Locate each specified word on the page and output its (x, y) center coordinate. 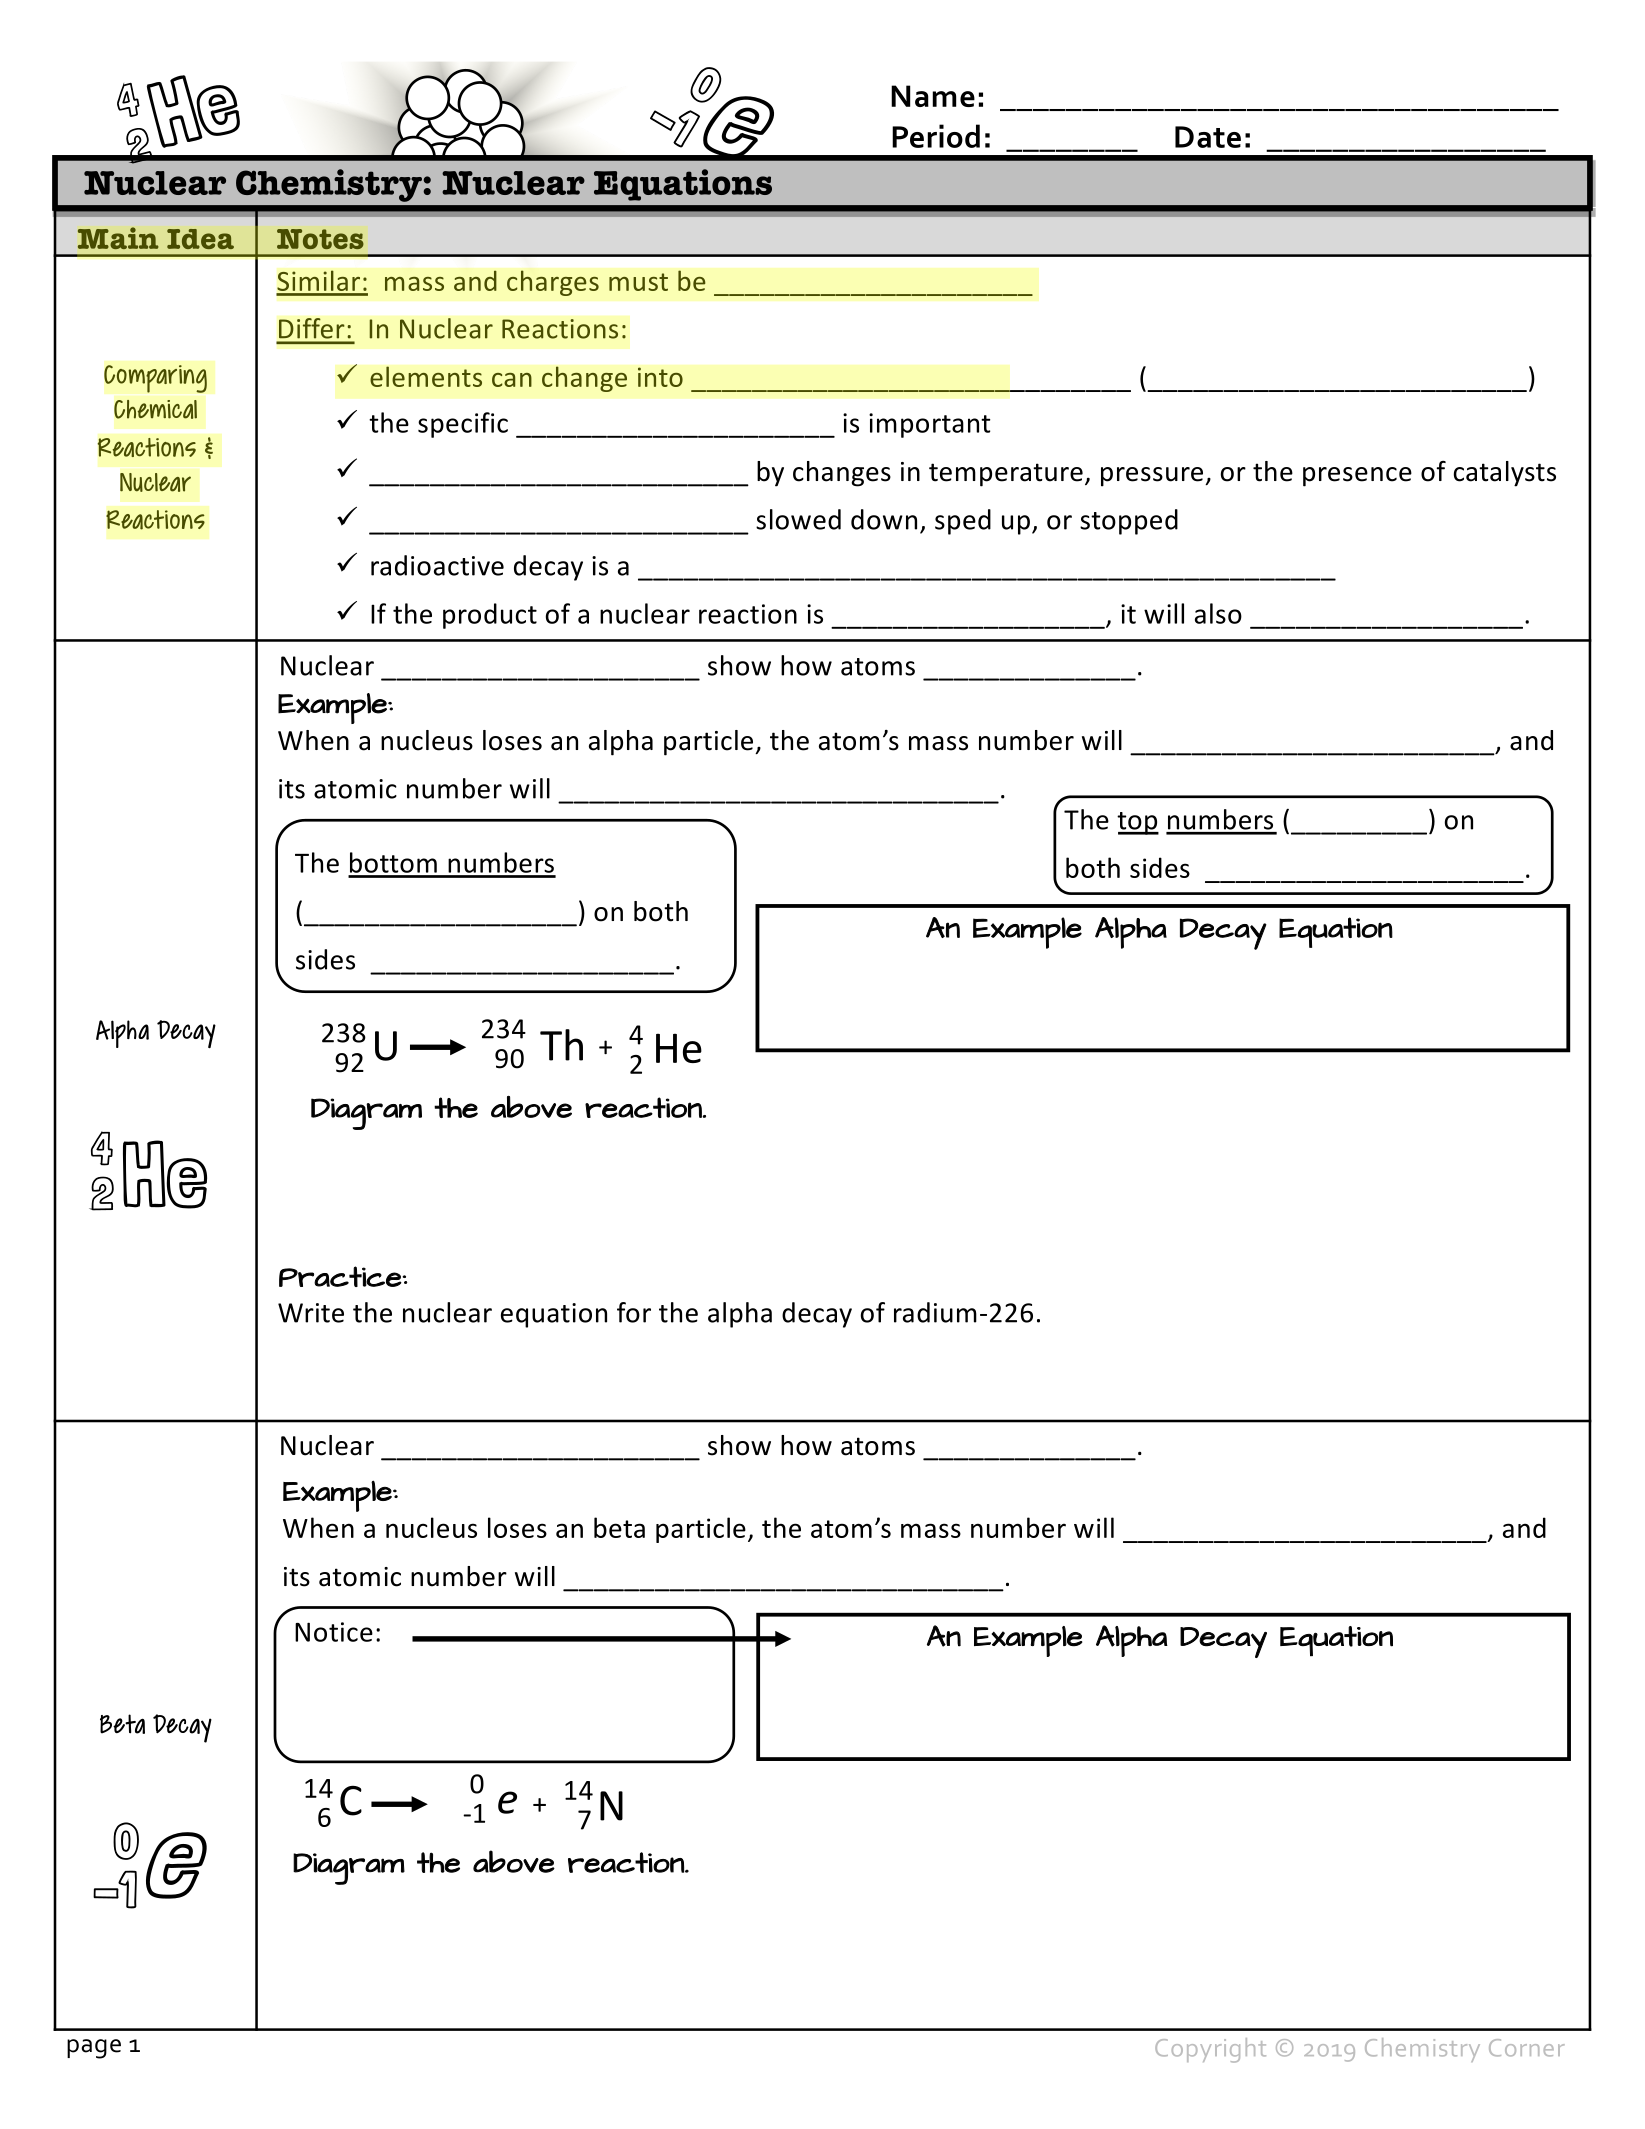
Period (936, 136)
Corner (1527, 2048)
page (94, 2049)
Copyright (1210, 2050)
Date (1208, 137)
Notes (320, 239)
